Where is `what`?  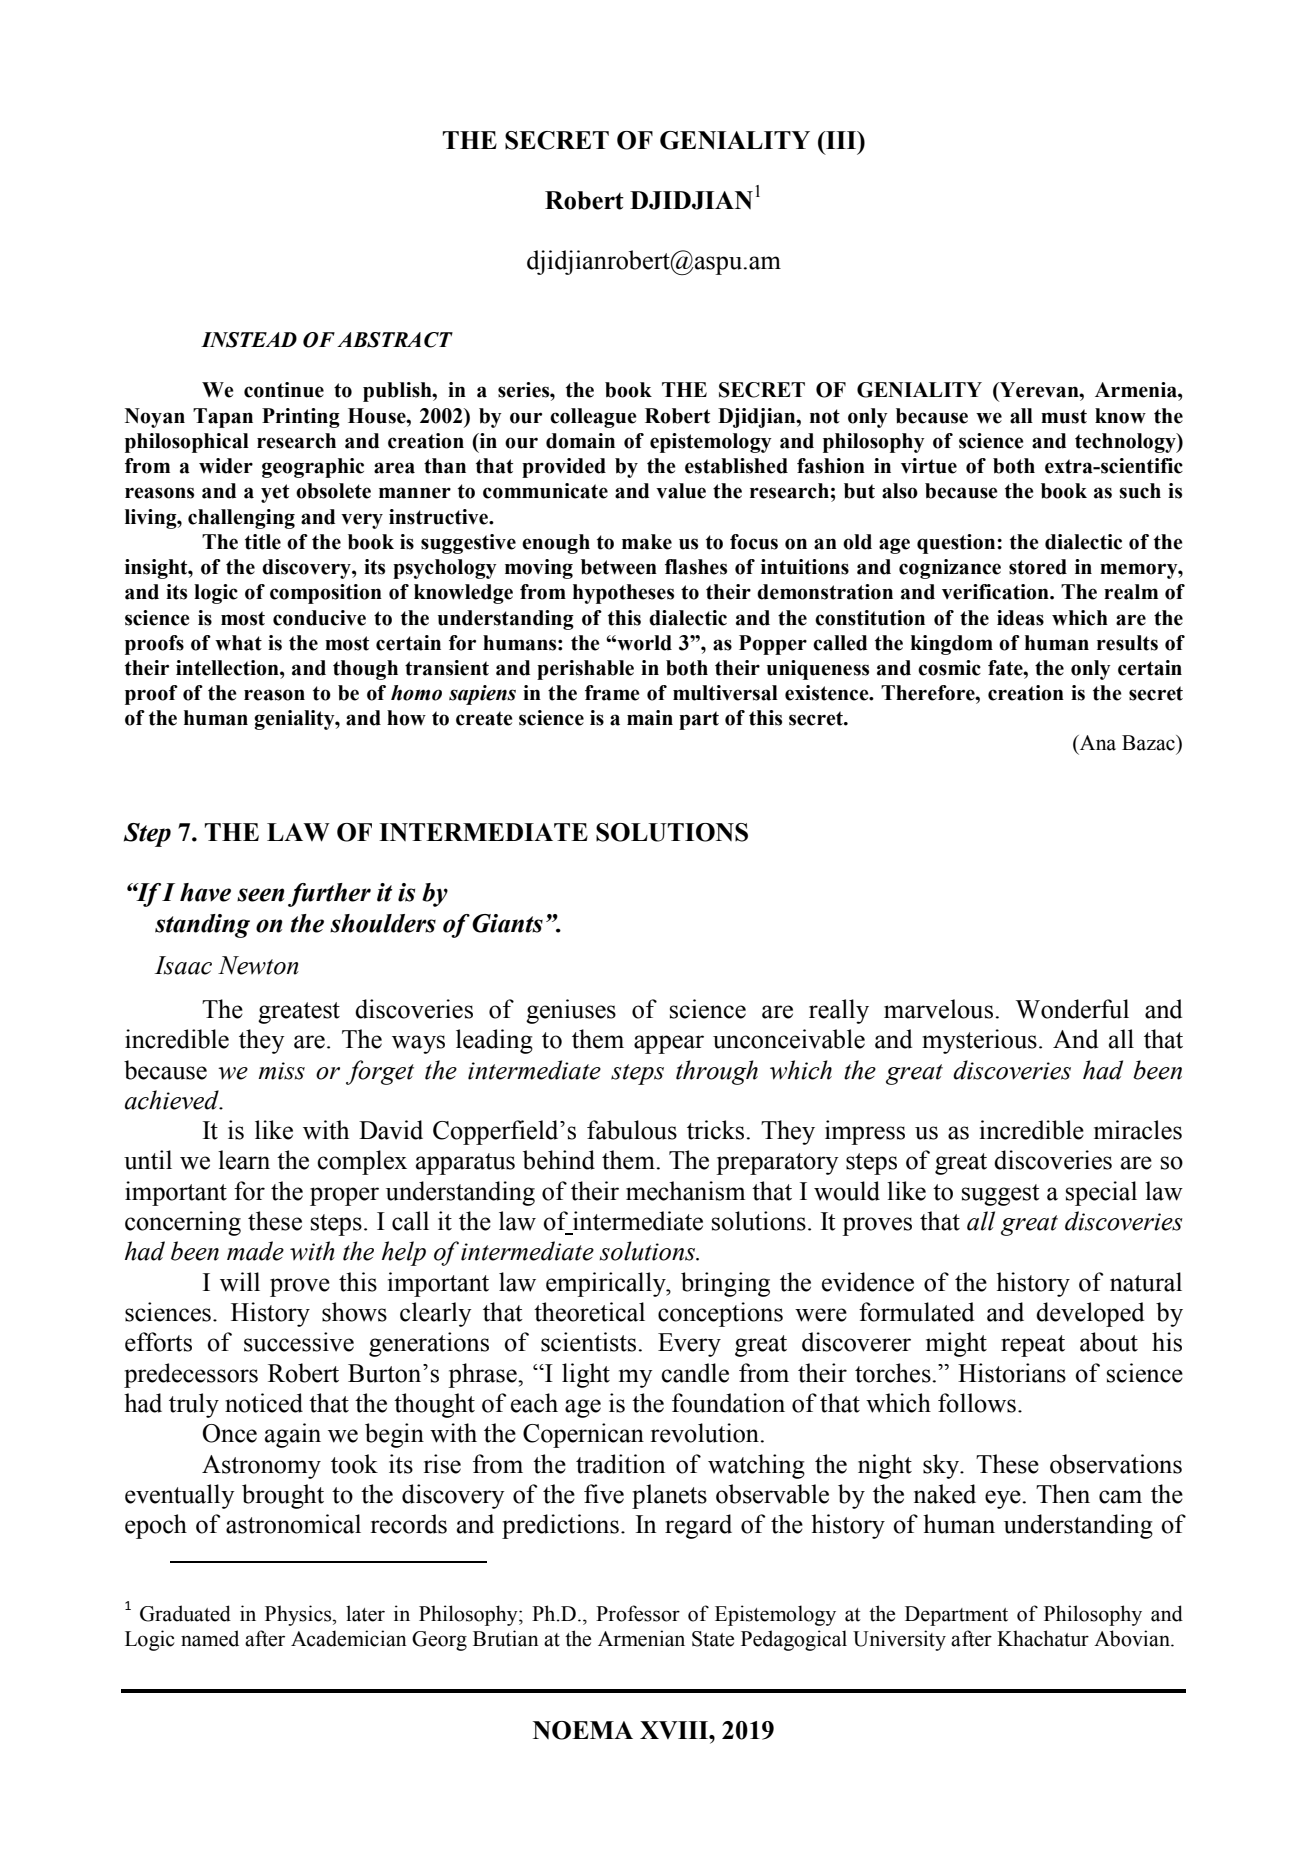 what is located at coordinates (238, 643).
